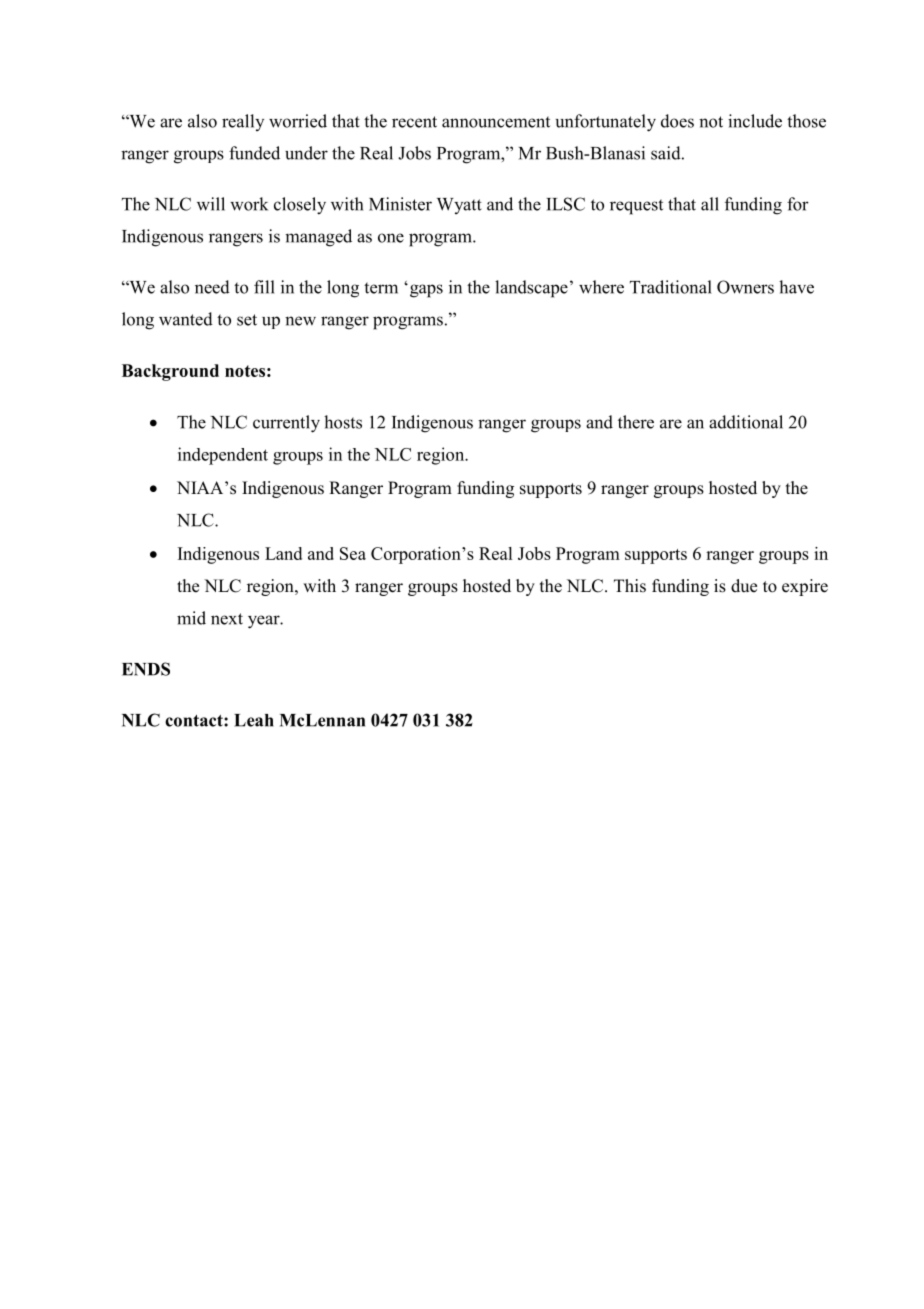 Image resolution: width=924 pixels, height=1309 pixels. I want to click on additional, so click(746, 422).
